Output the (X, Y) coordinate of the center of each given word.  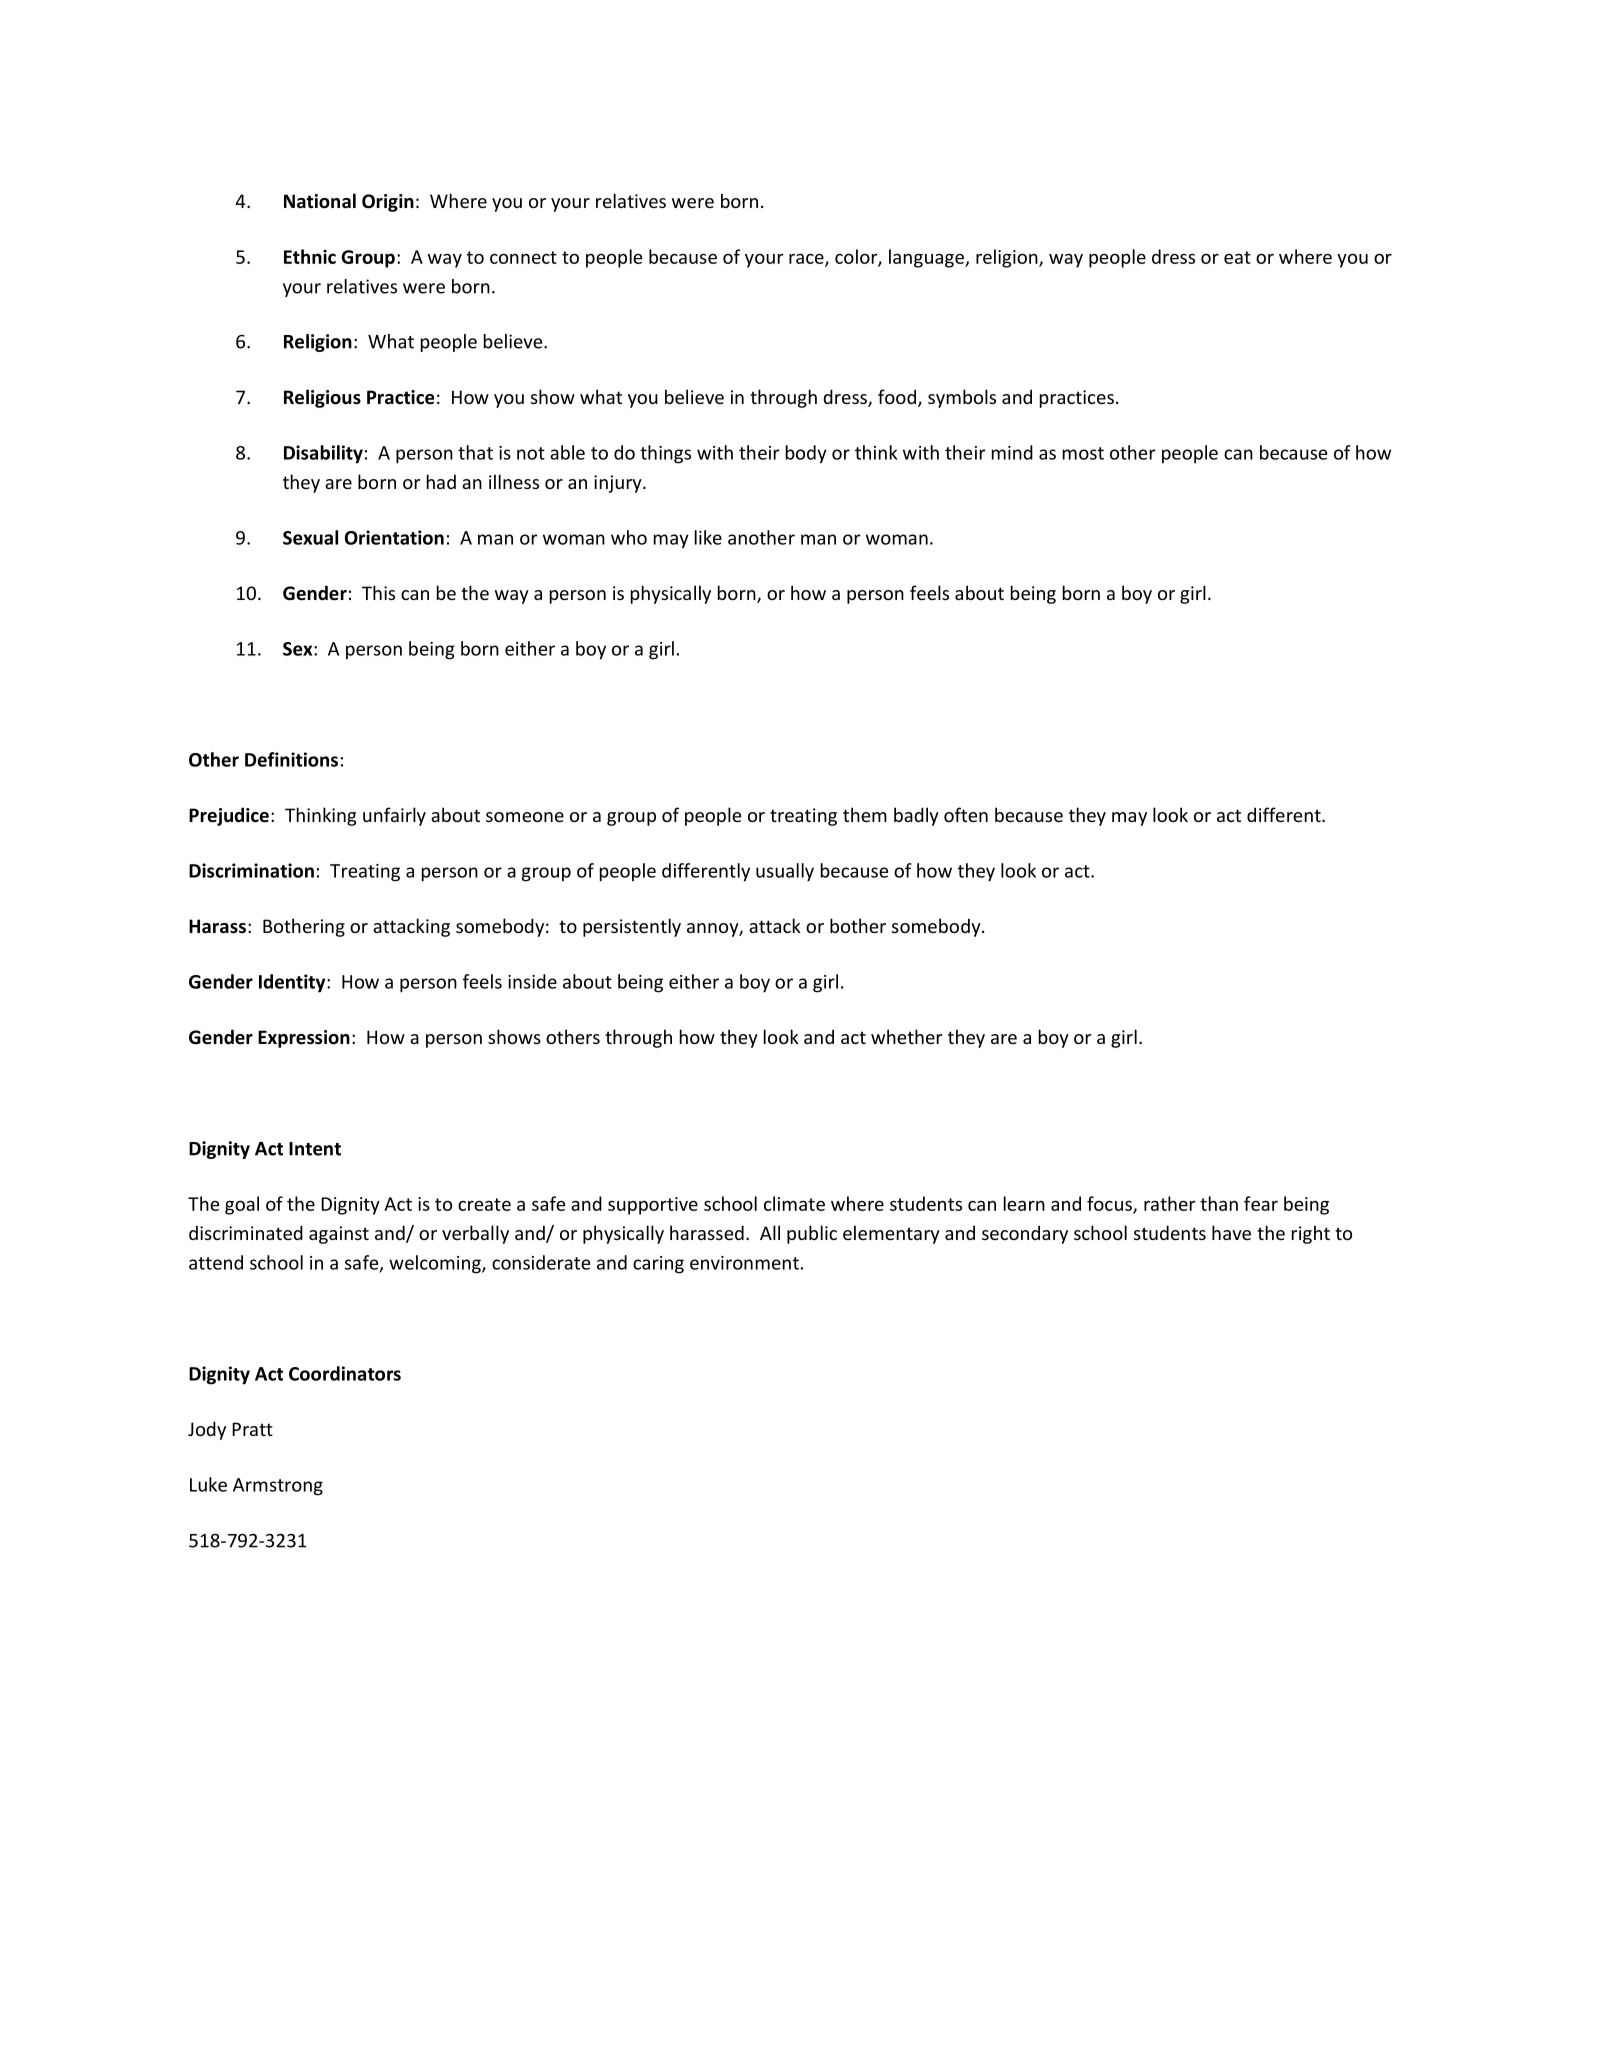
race (807, 259)
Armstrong (278, 1487)
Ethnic (310, 256)
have (1231, 1232)
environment (744, 1263)
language (927, 258)
